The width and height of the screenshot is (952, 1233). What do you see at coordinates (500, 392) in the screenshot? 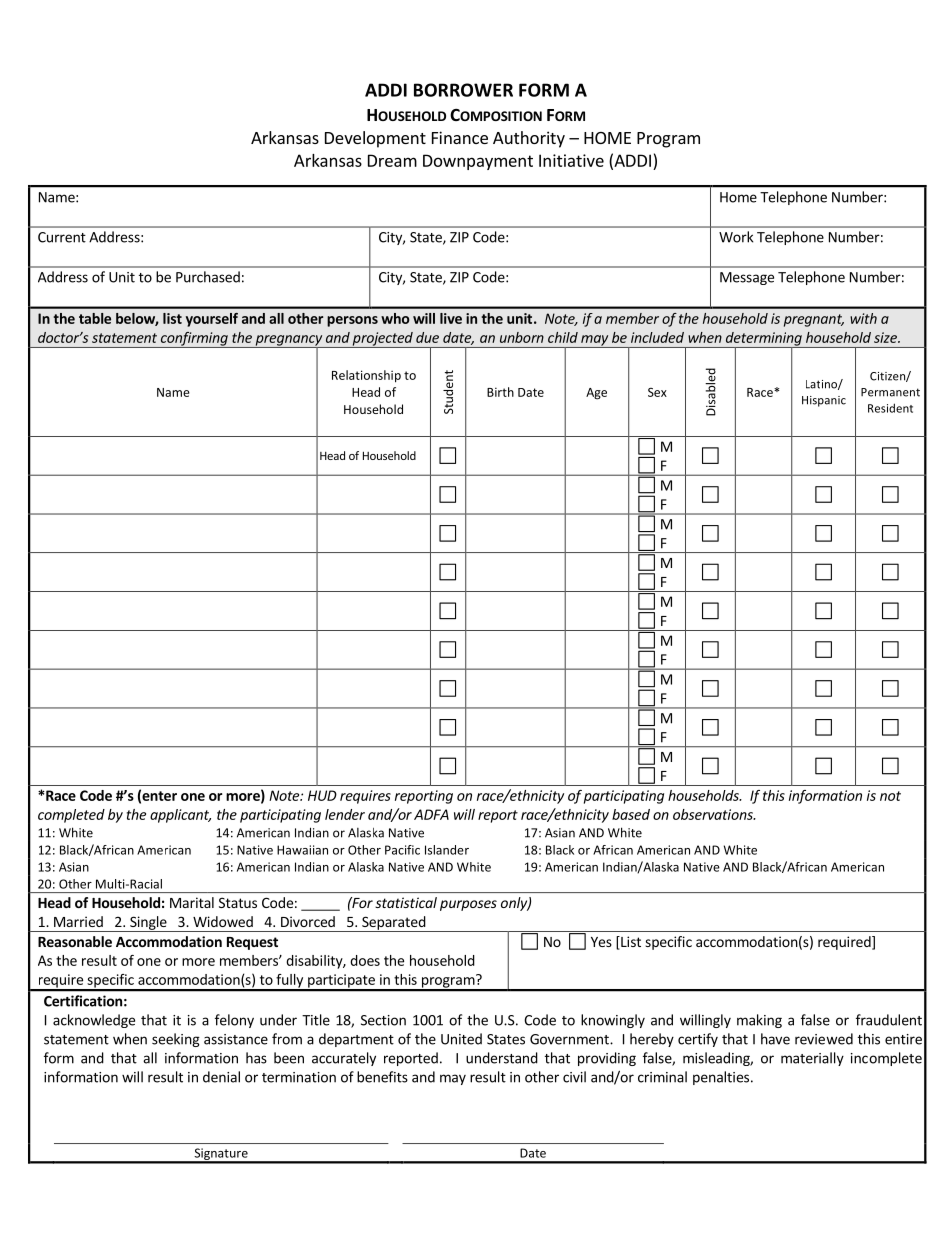
I see `Birth` at bounding box center [500, 392].
